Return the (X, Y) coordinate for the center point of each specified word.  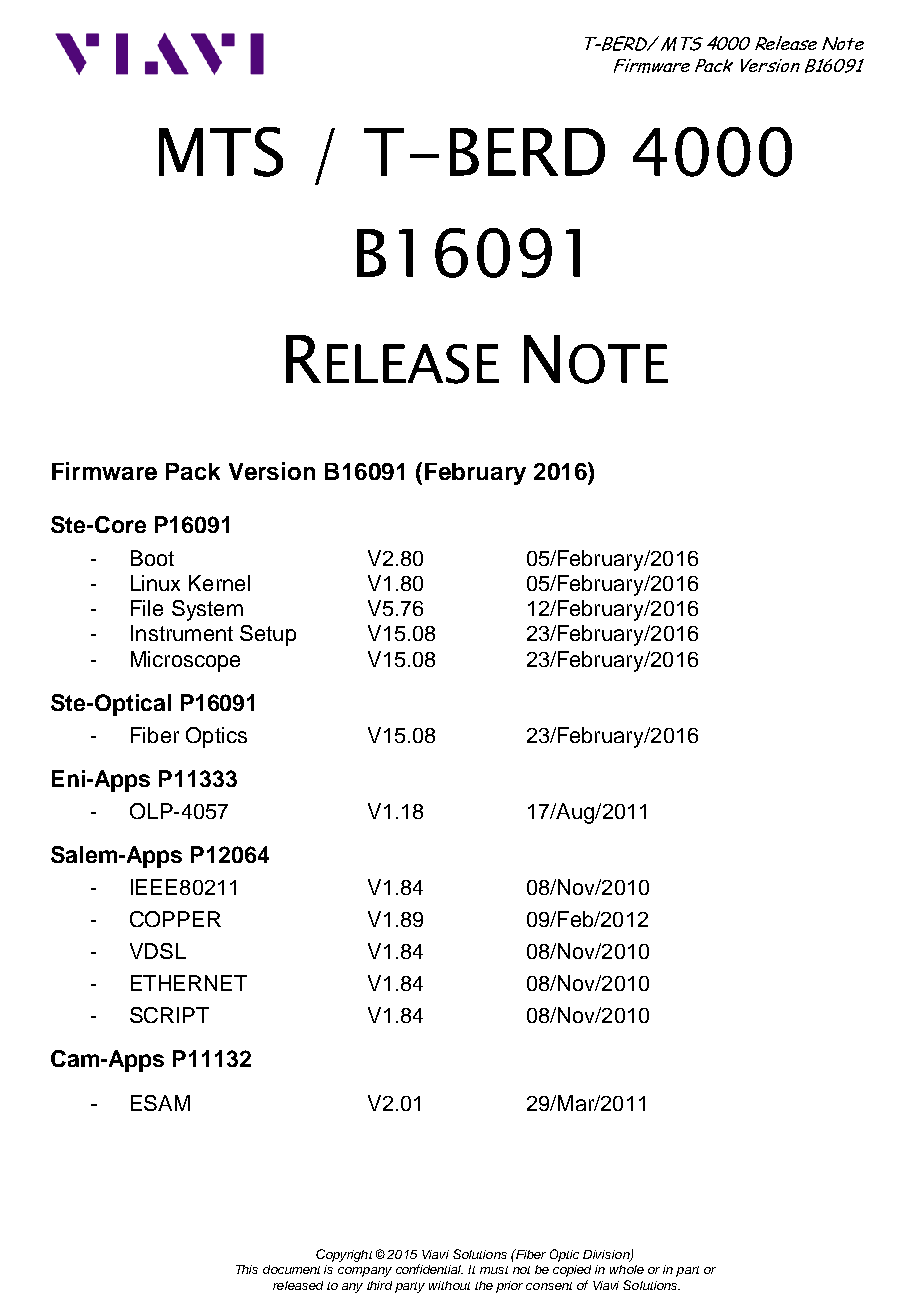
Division (607, 1256)
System (207, 610)
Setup (268, 635)
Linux (155, 583)
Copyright (344, 1255)
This (247, 1269)
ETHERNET (189, 983)
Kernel (219, 583)
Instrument (182, 633)
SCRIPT (169, 1015)
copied (572, 1271)
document (291, 1269)
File (147, 608)
